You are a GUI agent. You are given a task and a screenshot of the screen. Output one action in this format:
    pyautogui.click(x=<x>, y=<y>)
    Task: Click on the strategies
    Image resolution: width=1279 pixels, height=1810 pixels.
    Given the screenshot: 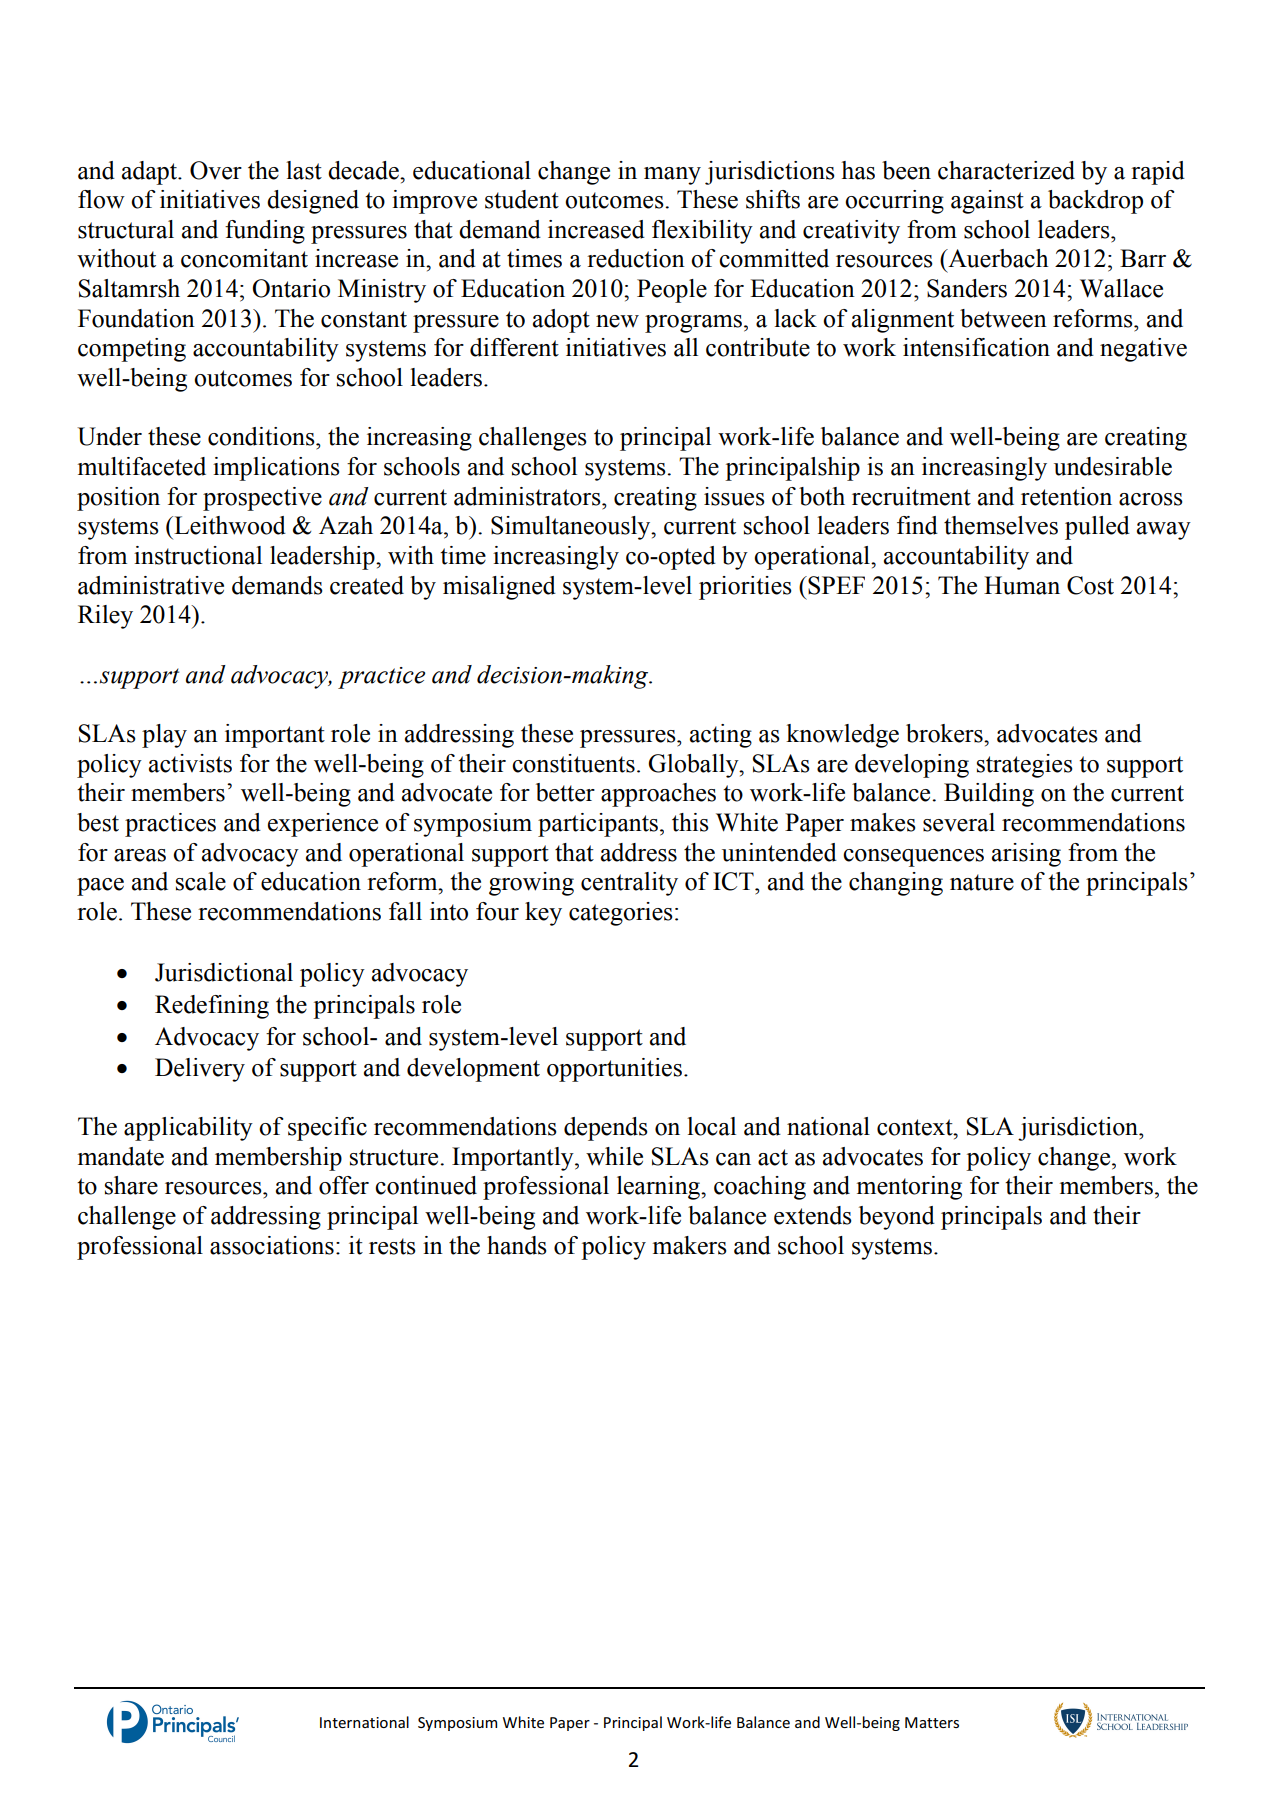 What is the action you would take?
    pyautogui.click(x=1025, y=766)
